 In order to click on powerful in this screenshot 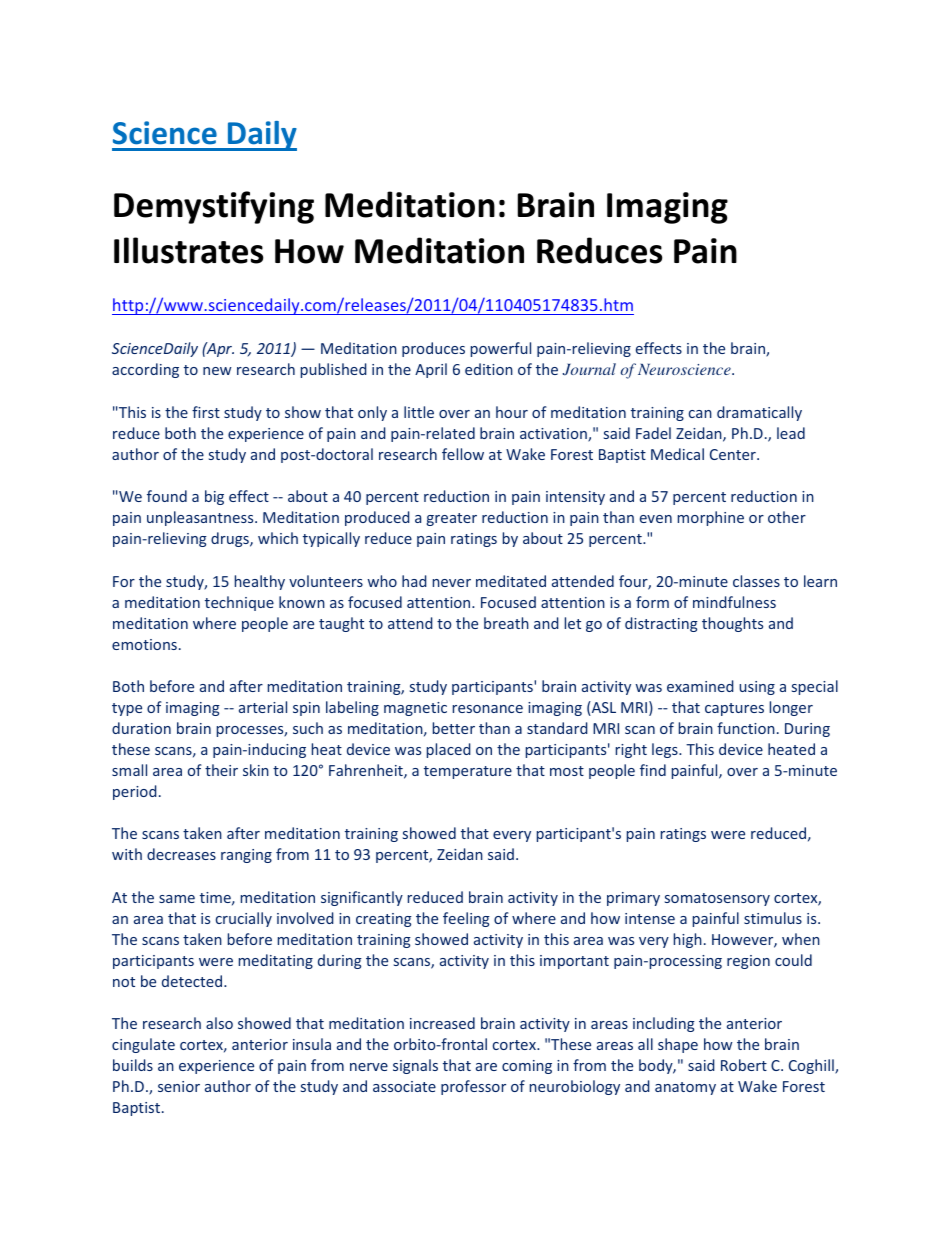, I will do `click(501, 349)`.
